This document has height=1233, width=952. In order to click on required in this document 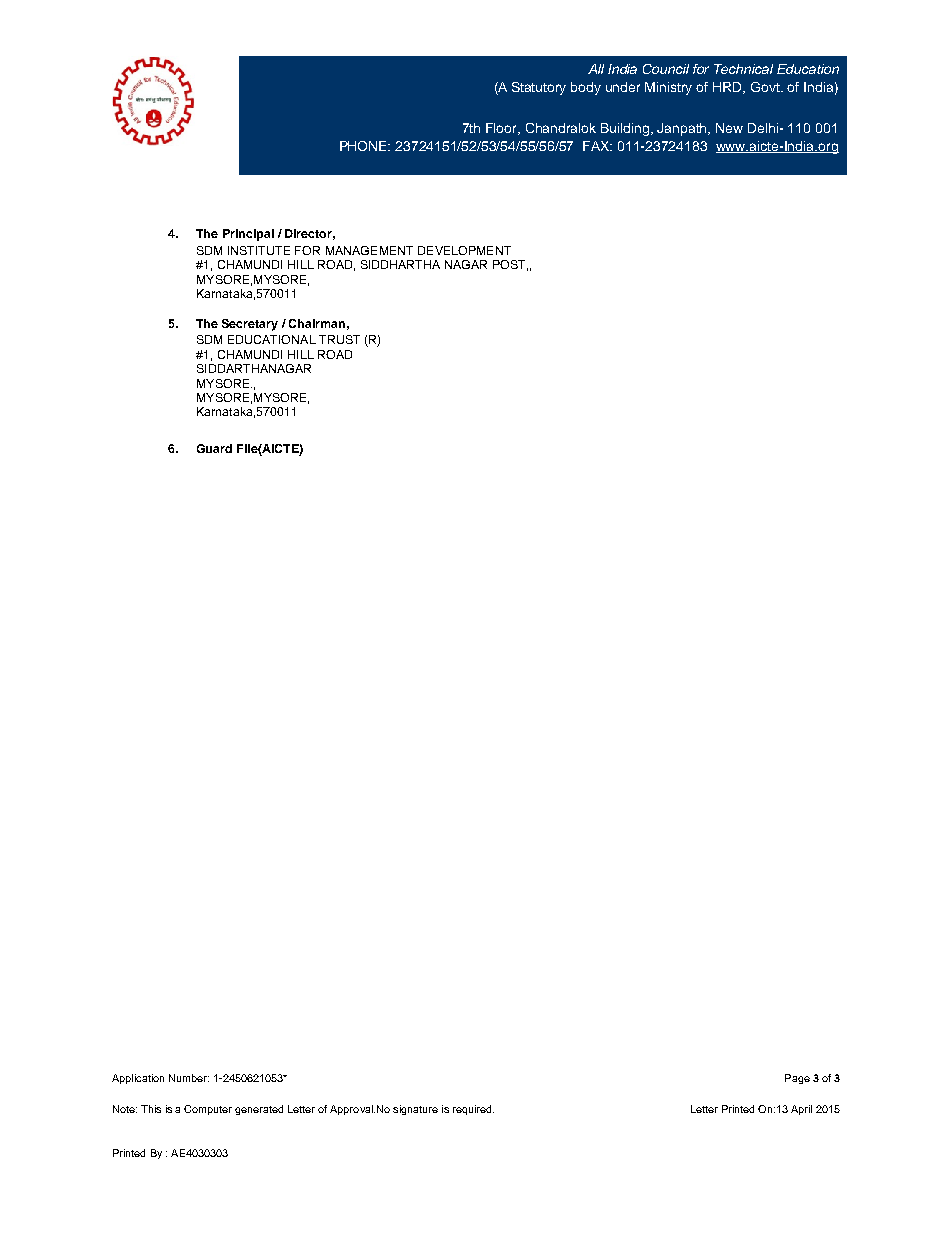, I will do `click(473, 1110)`.
